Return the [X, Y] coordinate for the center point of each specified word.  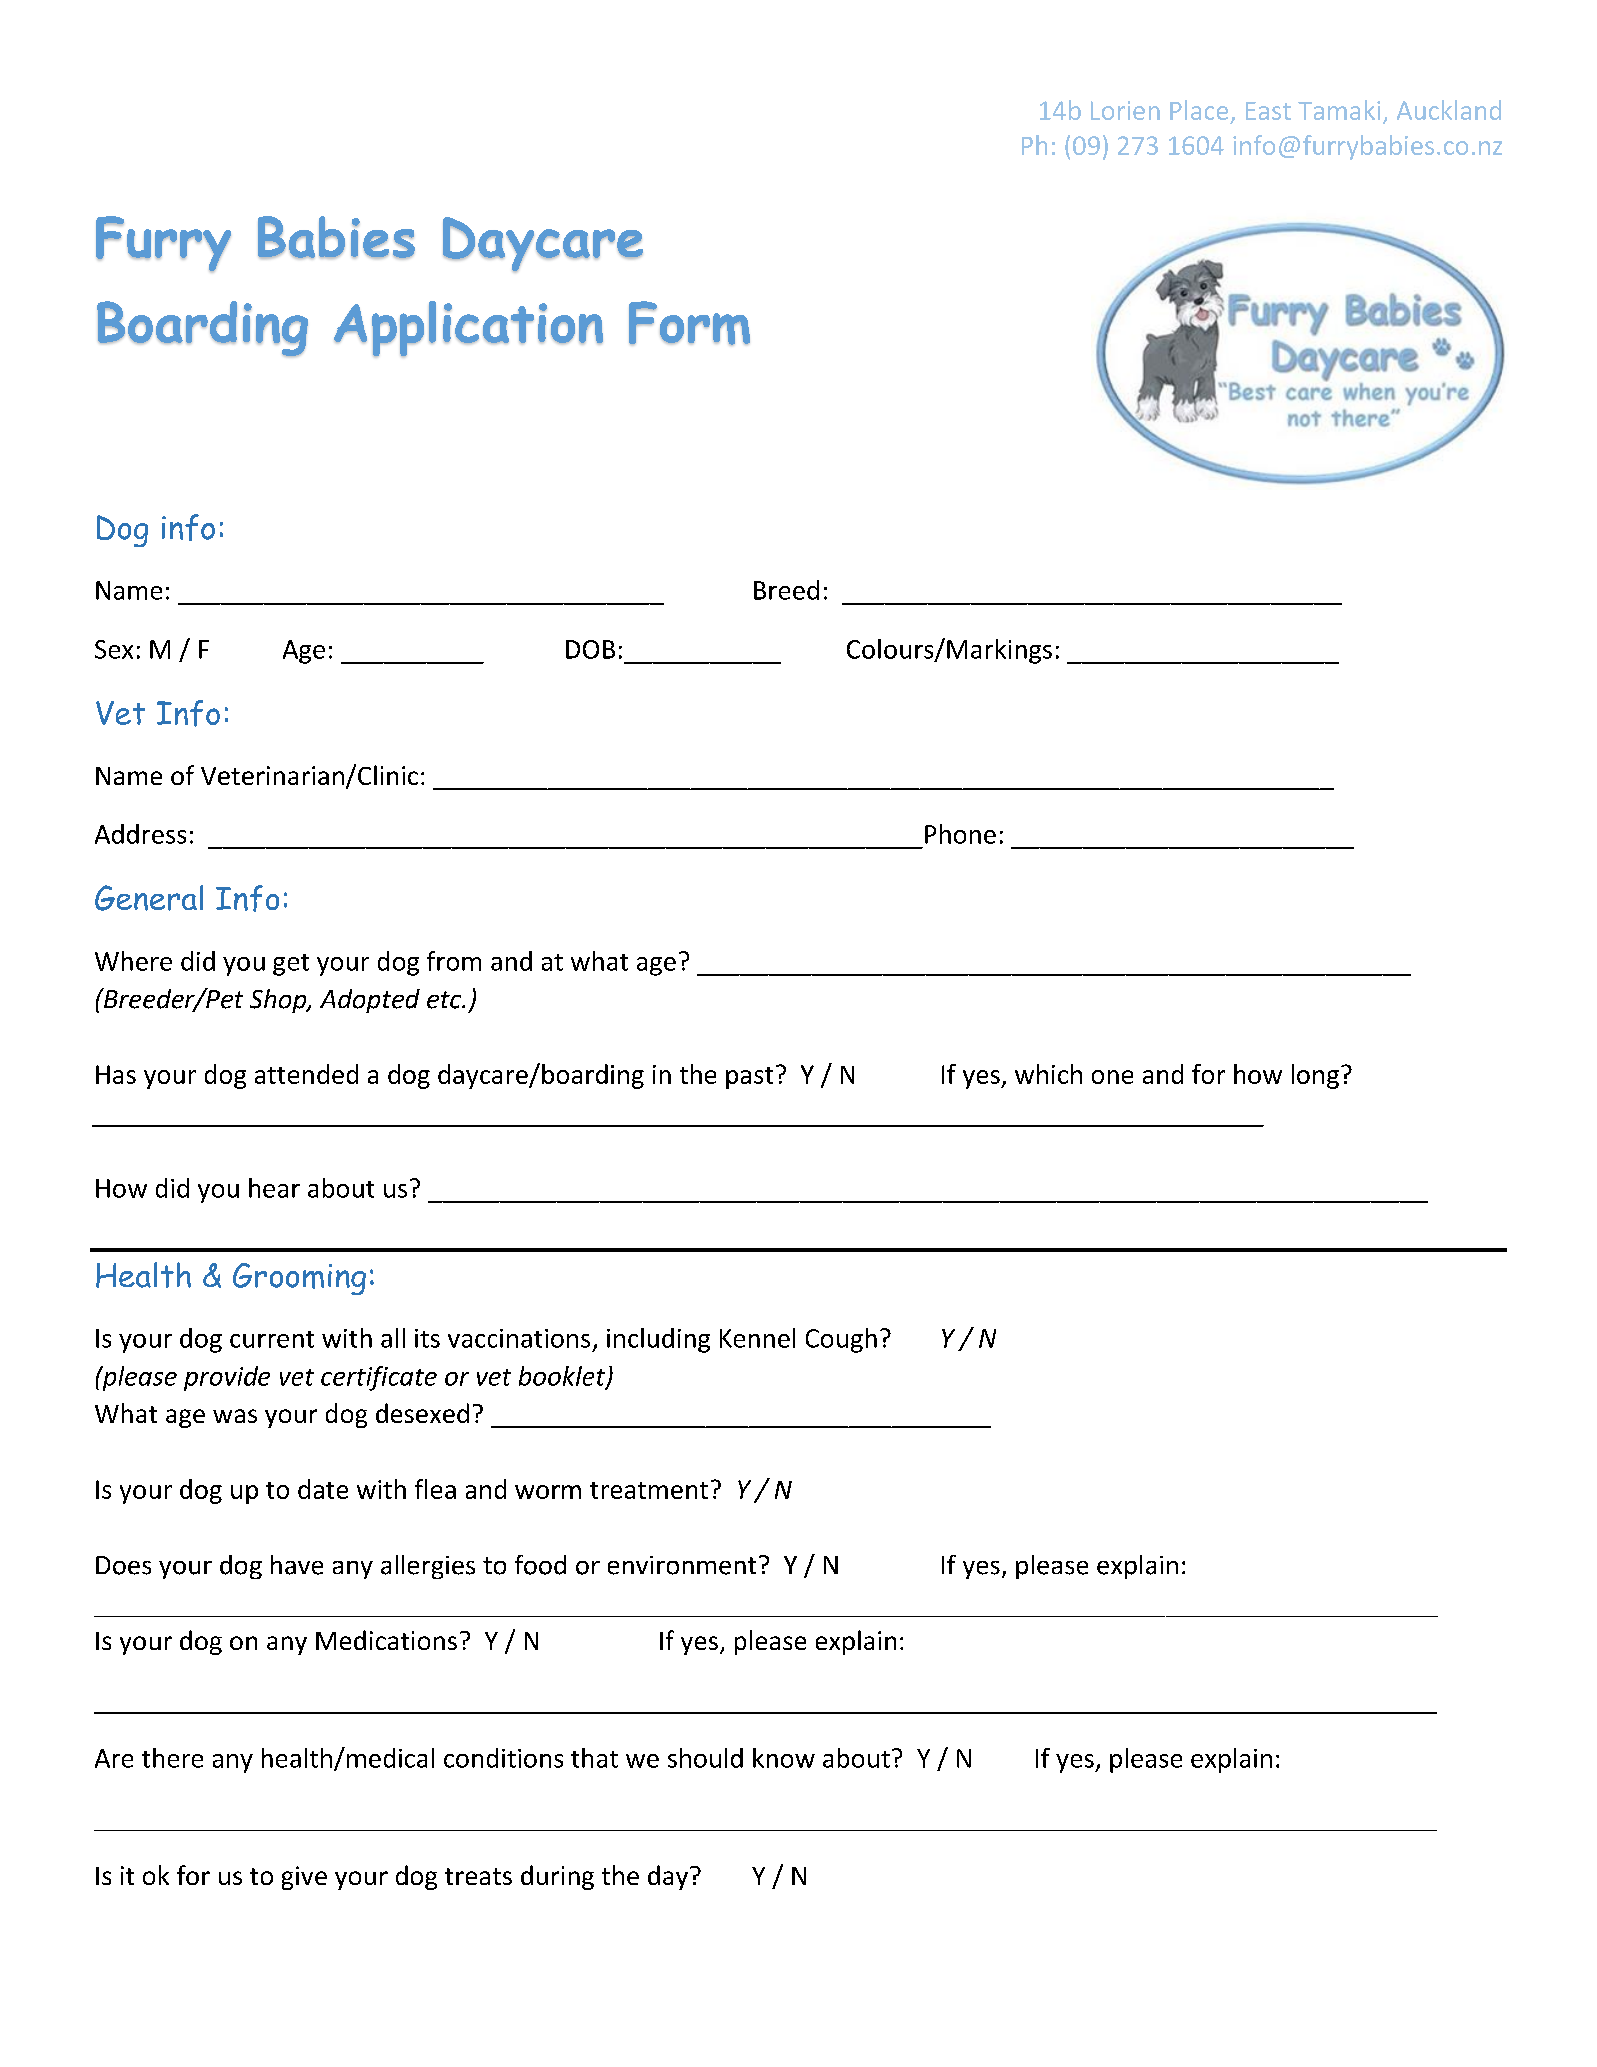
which [1048, 1074]
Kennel [757, 1338]
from [454, 961]
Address [140, 834]
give [304, 1878]
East [1268, 111]
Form [689, 323]
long [1315, 1076]
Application [468, 329]
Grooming [299, 1279]
